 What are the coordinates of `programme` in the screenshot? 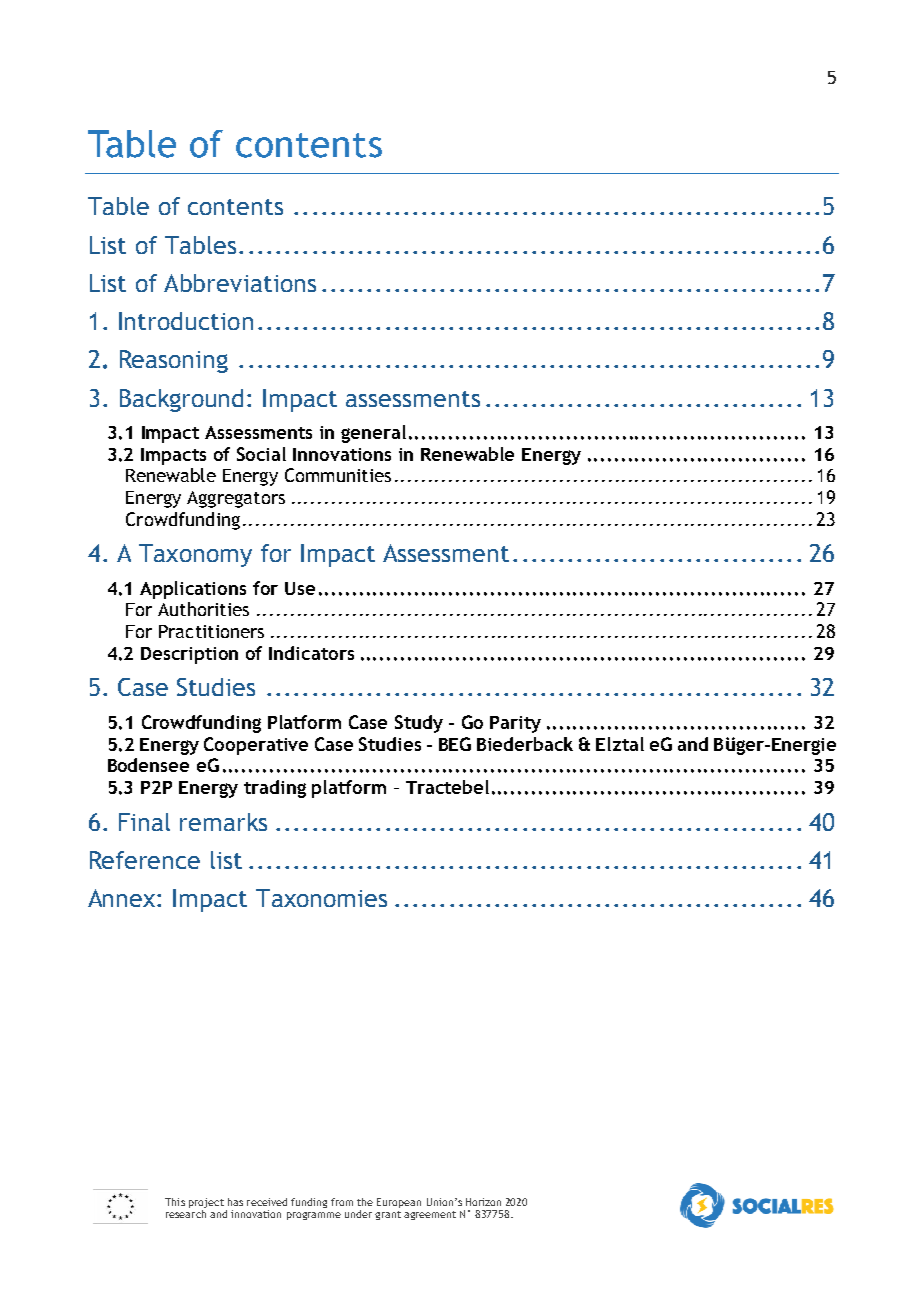 It's located at (314, 1216).
